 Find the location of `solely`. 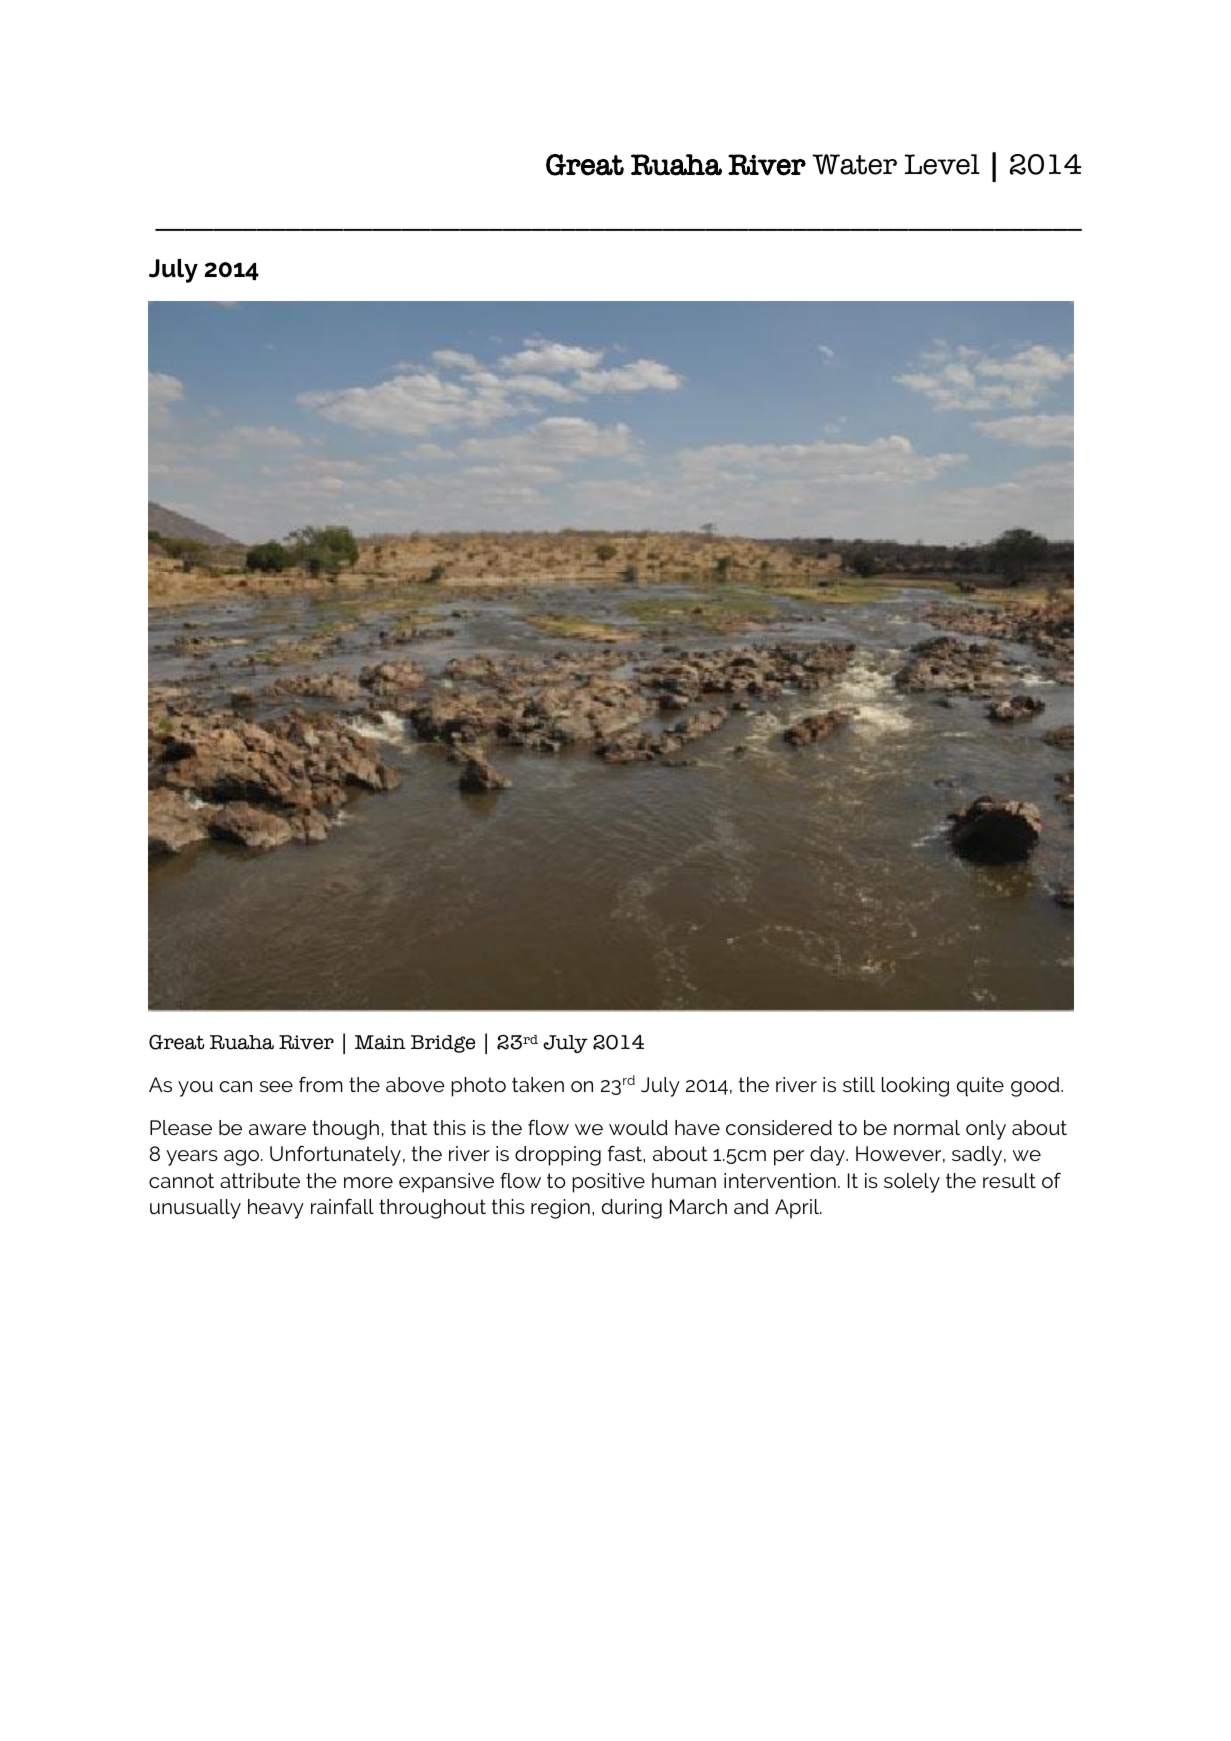

solely is located at coordinates (912, 1183).
